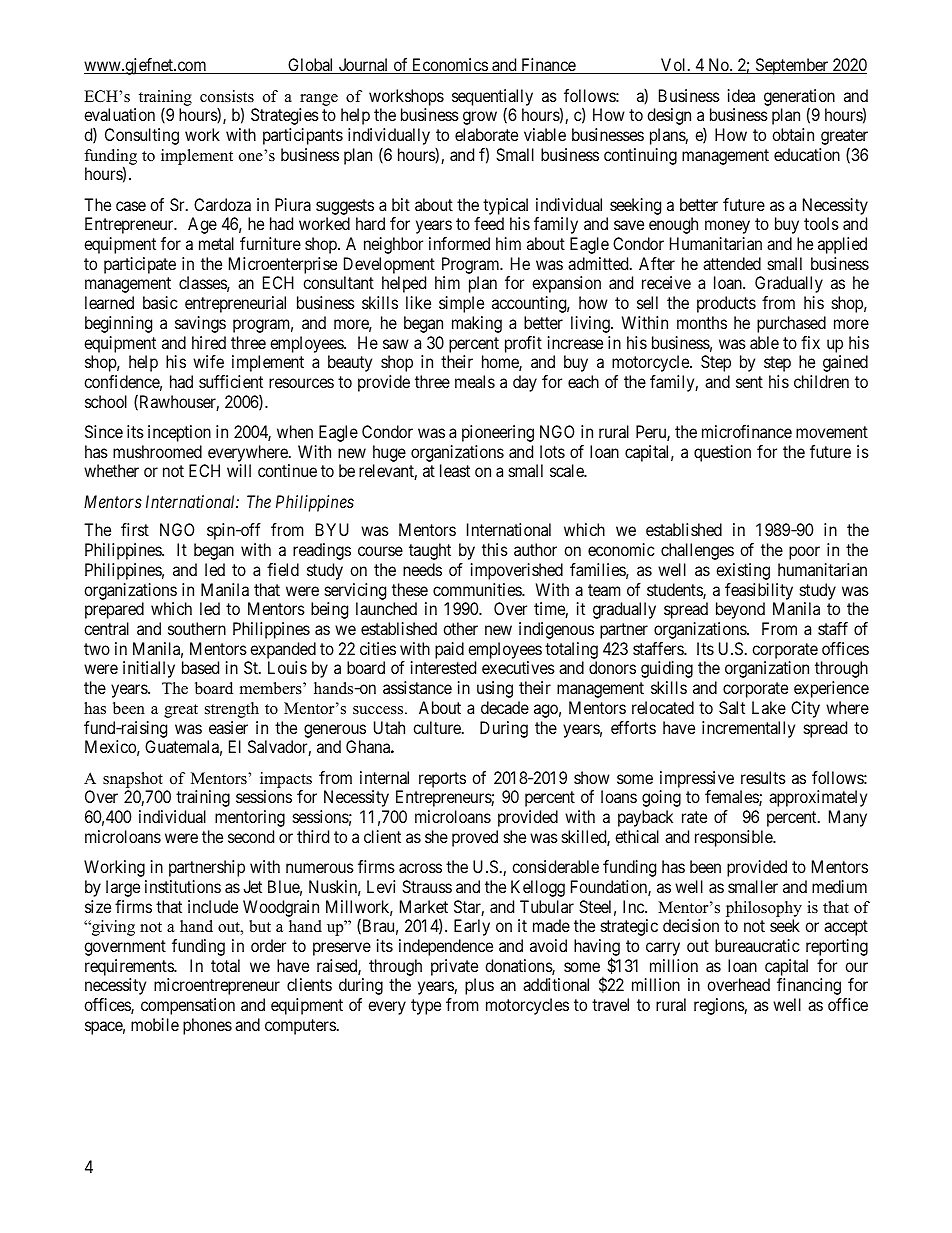 The width and height of the image is (952, 1233). Describe the element at coordinates (492, 98) in the image. I see `sequentially` at that location.
